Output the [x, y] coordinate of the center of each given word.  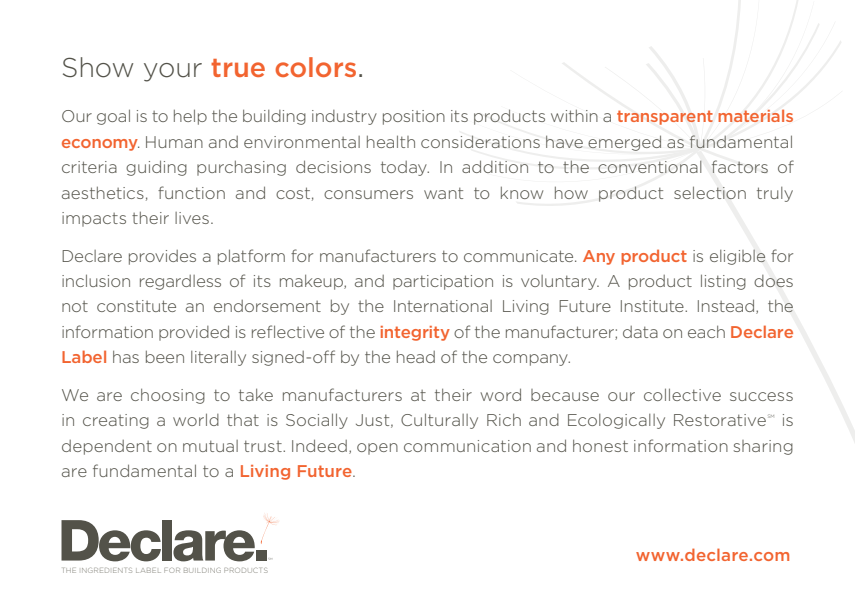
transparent [665, 117]
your [173, 72]
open [377, 449]
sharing [763, 447]
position [414, 117]
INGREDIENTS [107, 570]
